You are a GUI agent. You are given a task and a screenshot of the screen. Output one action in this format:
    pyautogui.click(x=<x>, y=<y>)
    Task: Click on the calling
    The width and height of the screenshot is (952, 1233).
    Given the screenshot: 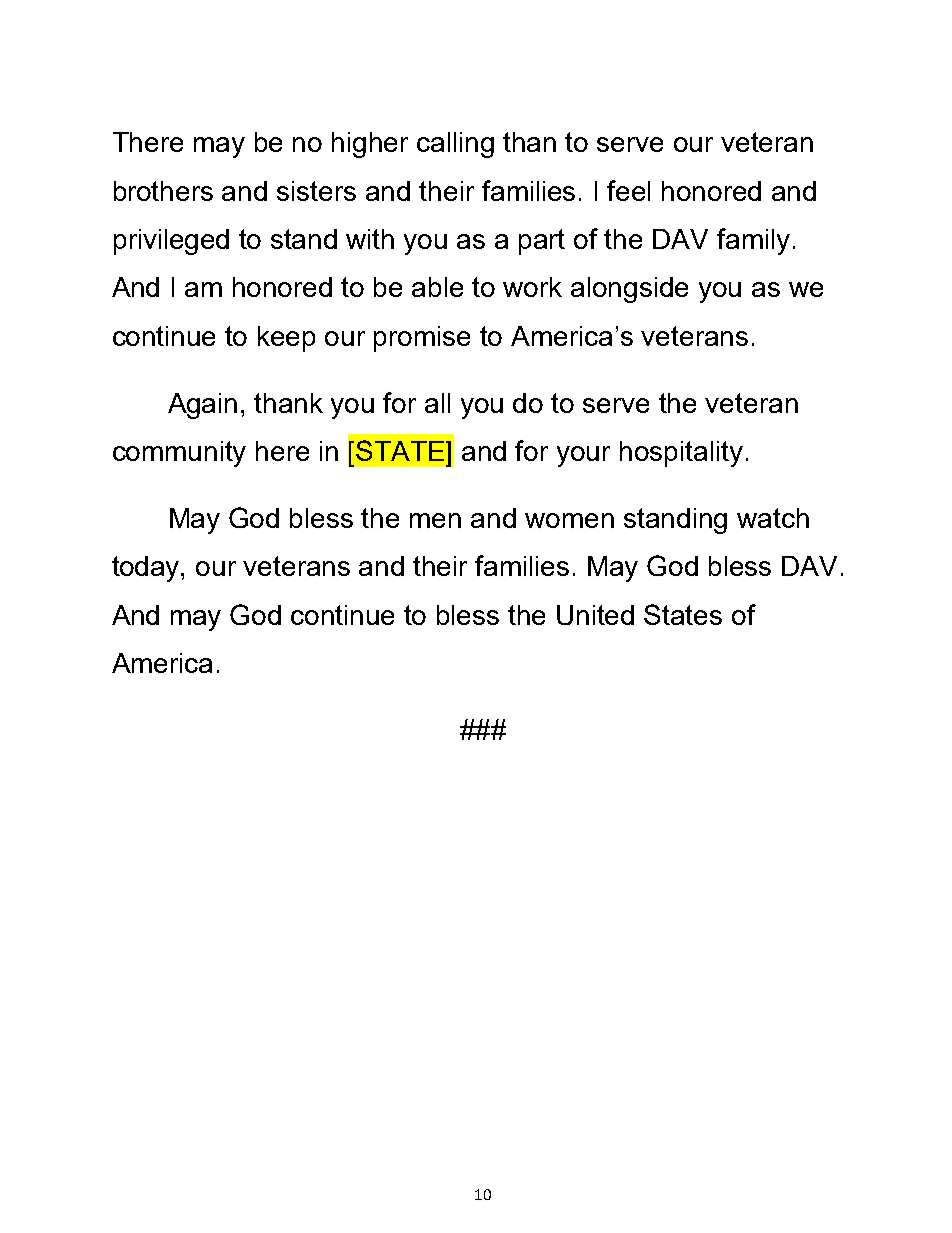 What is the action you would take?
    pyautogui.click(x=455, y=145)
